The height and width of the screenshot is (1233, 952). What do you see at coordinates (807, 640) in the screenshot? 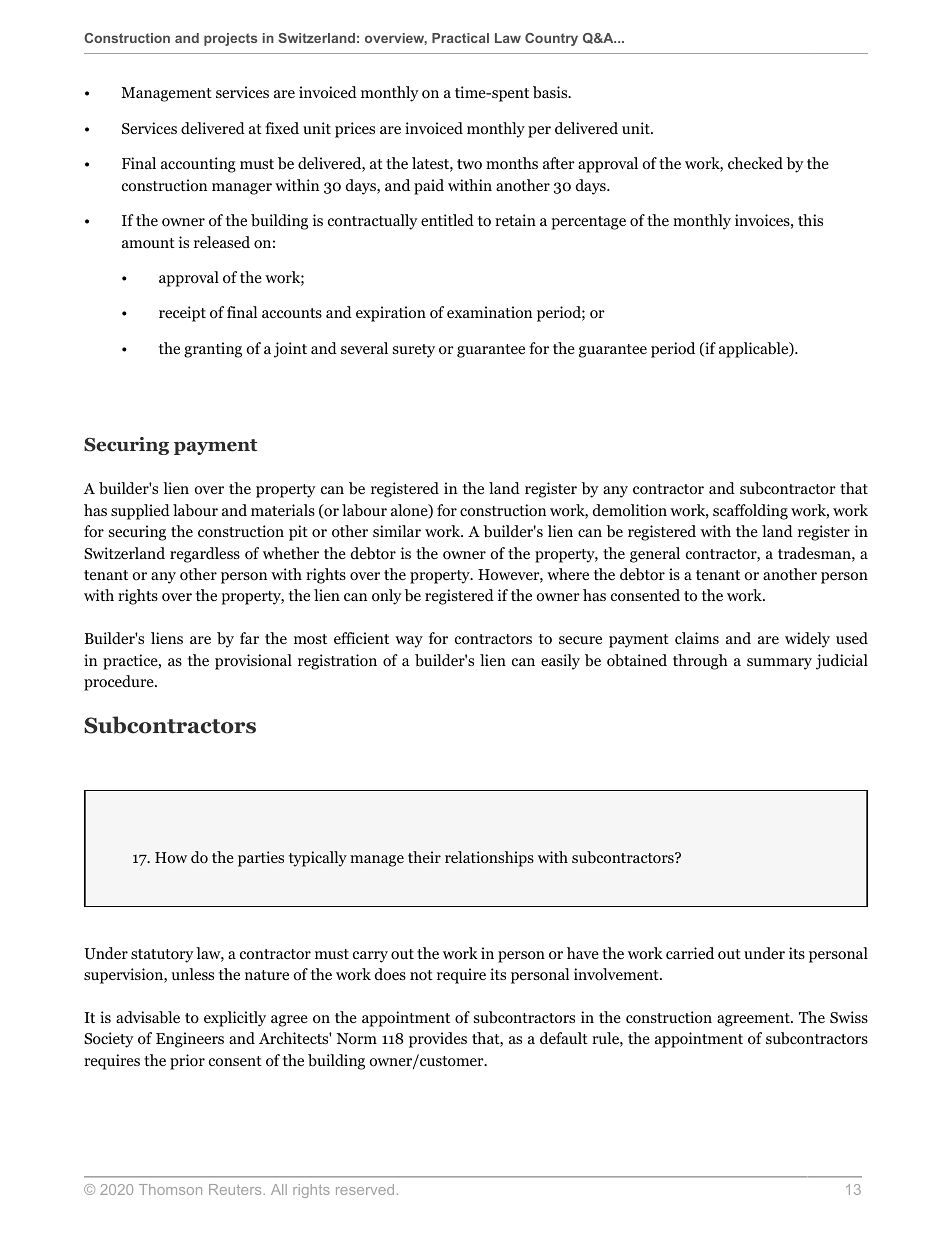
I see `widely` at bounding box center [807, 640].
